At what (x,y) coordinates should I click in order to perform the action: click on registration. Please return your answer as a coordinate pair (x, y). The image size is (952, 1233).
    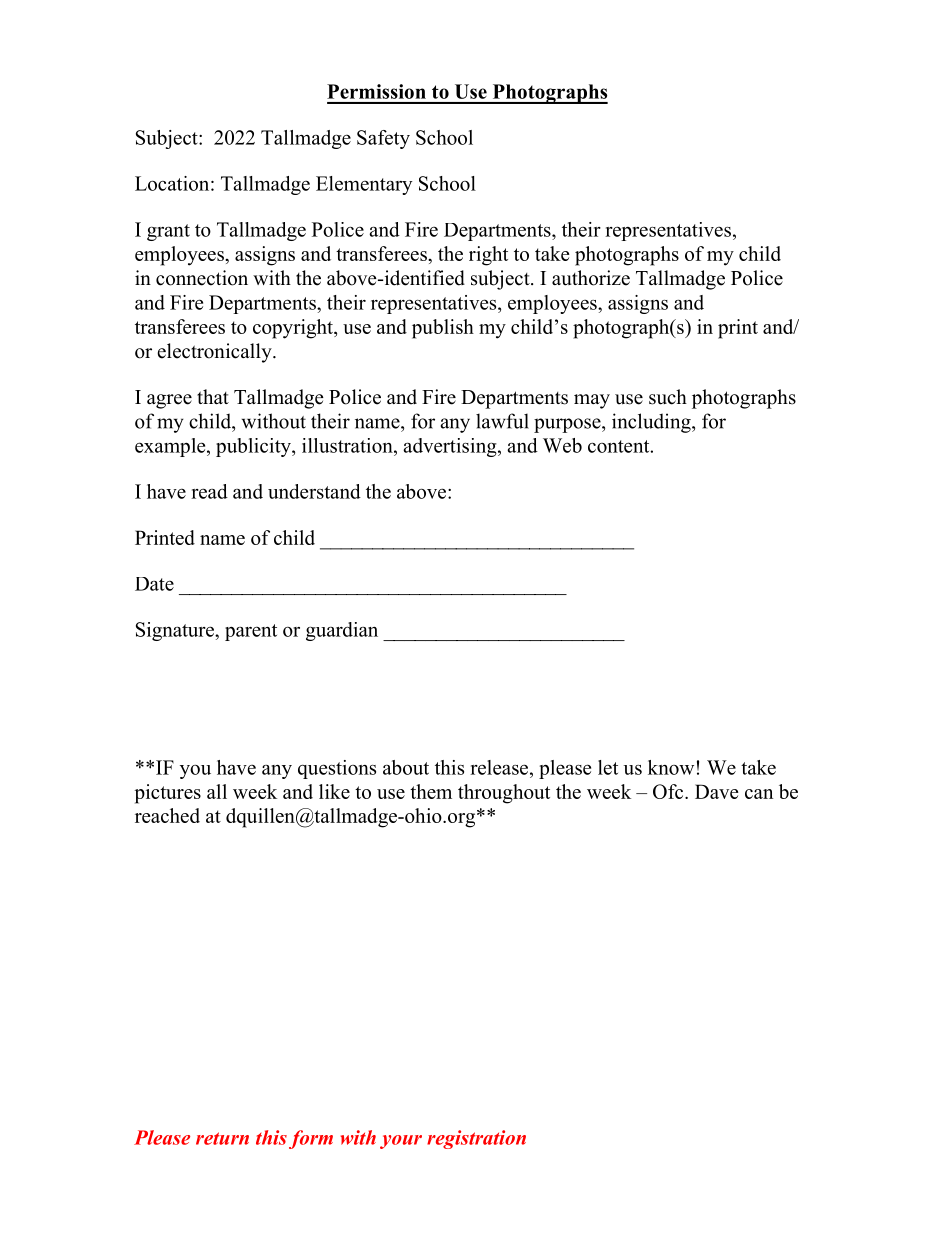
    Looking at the image, I should click on (476, 1139).
